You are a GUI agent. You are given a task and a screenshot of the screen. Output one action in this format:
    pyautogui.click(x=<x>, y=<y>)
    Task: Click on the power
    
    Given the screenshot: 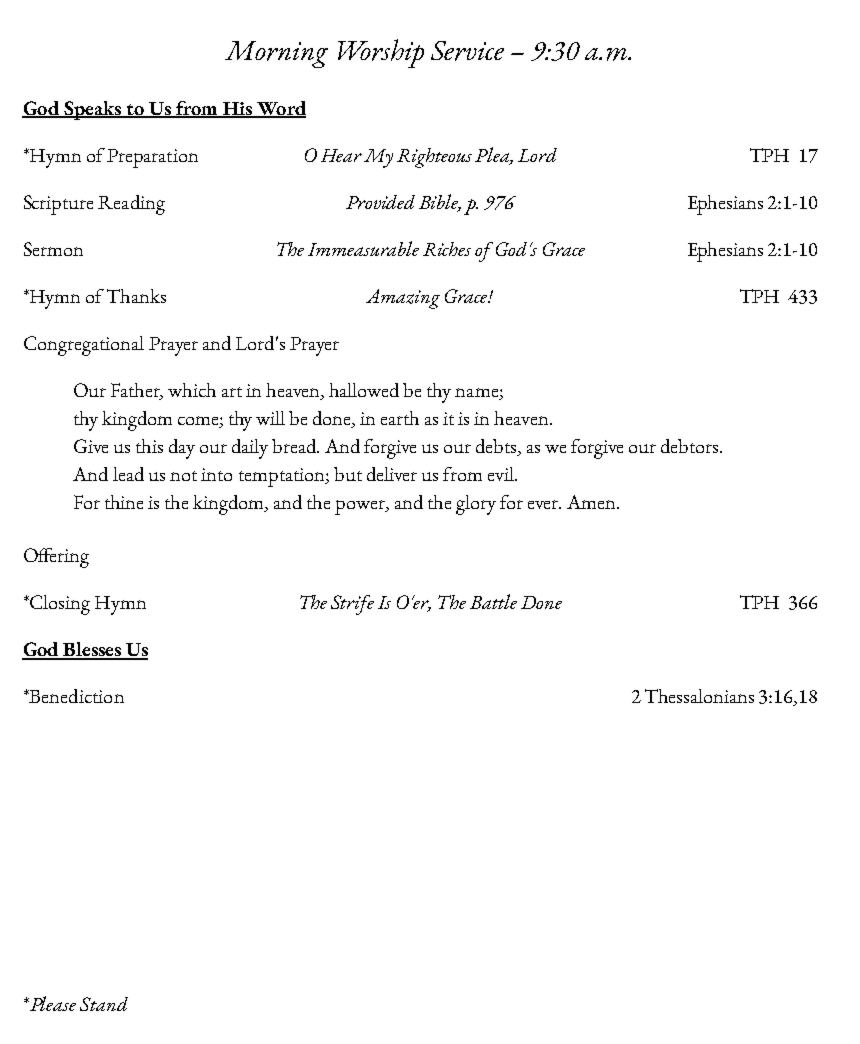 What is the action you would take?
    pyautogui.click(x=361, y=507)
